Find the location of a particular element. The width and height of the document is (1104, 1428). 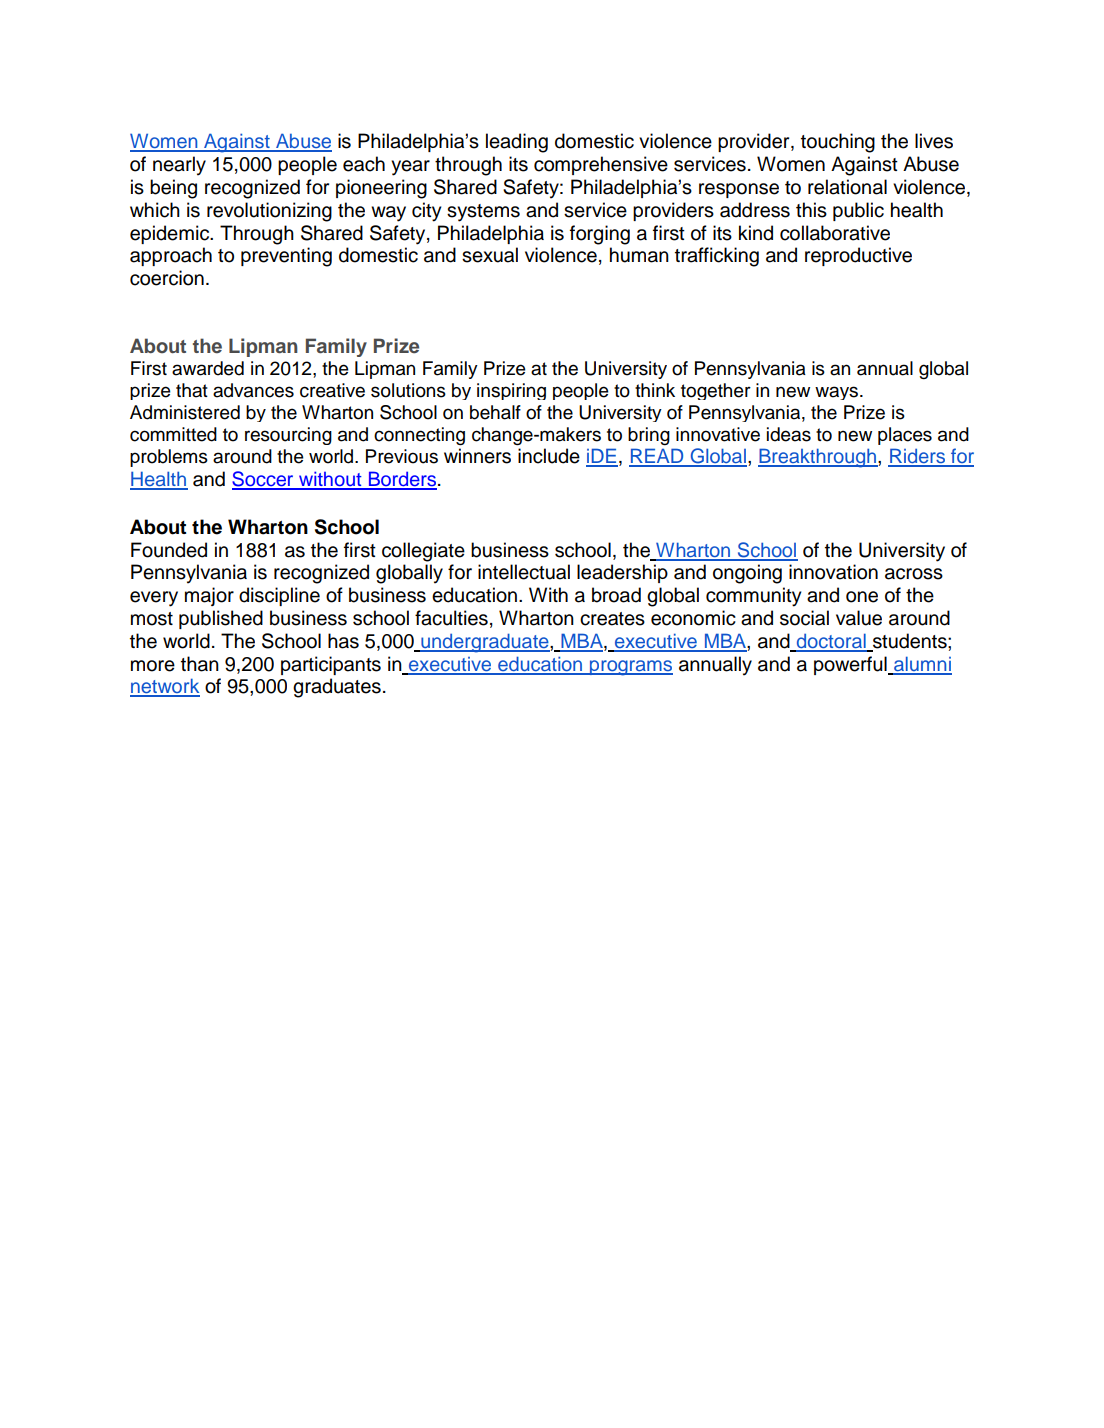

than is located at coordinates (200, 664).
